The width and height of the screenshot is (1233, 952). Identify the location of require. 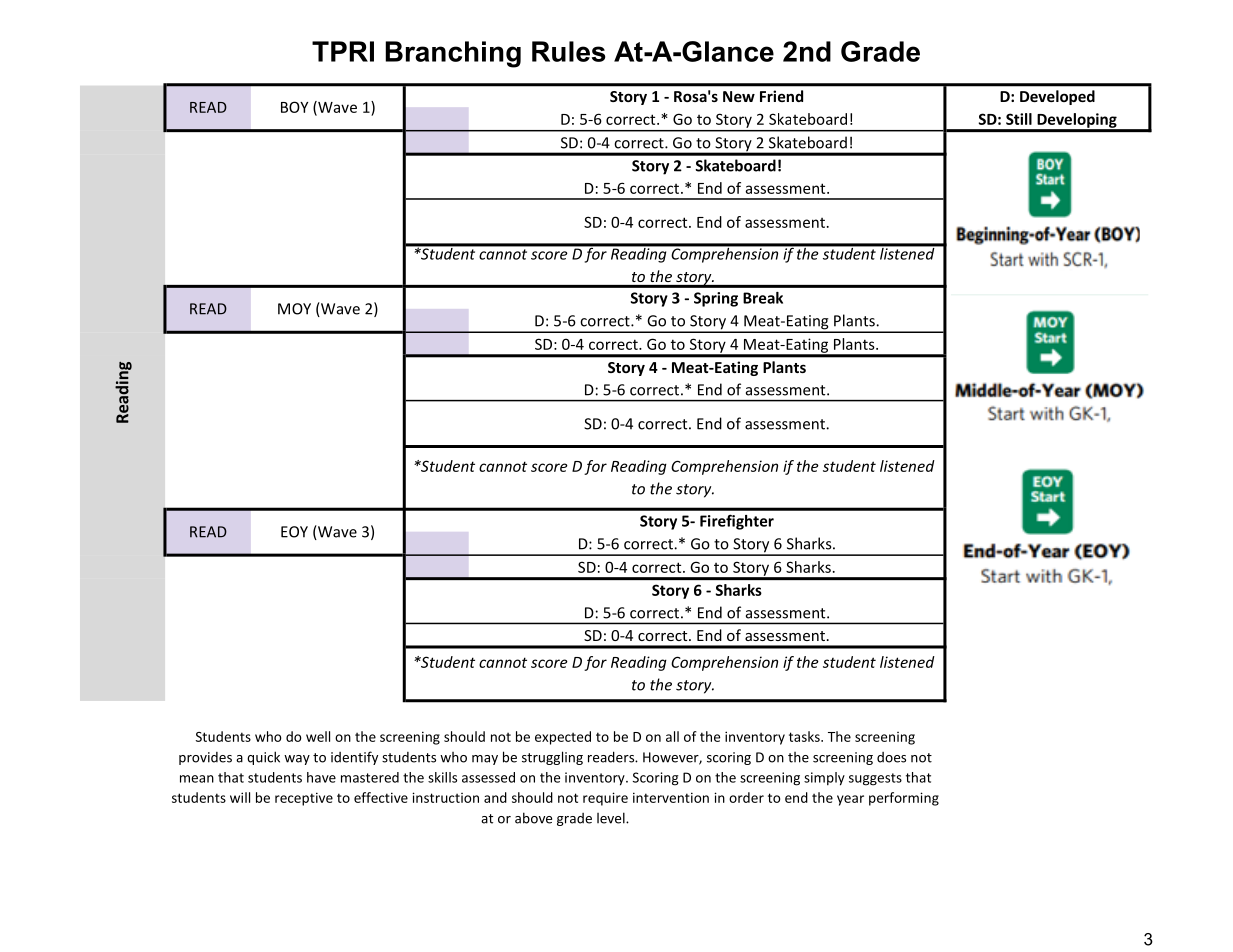
(605, 799).
